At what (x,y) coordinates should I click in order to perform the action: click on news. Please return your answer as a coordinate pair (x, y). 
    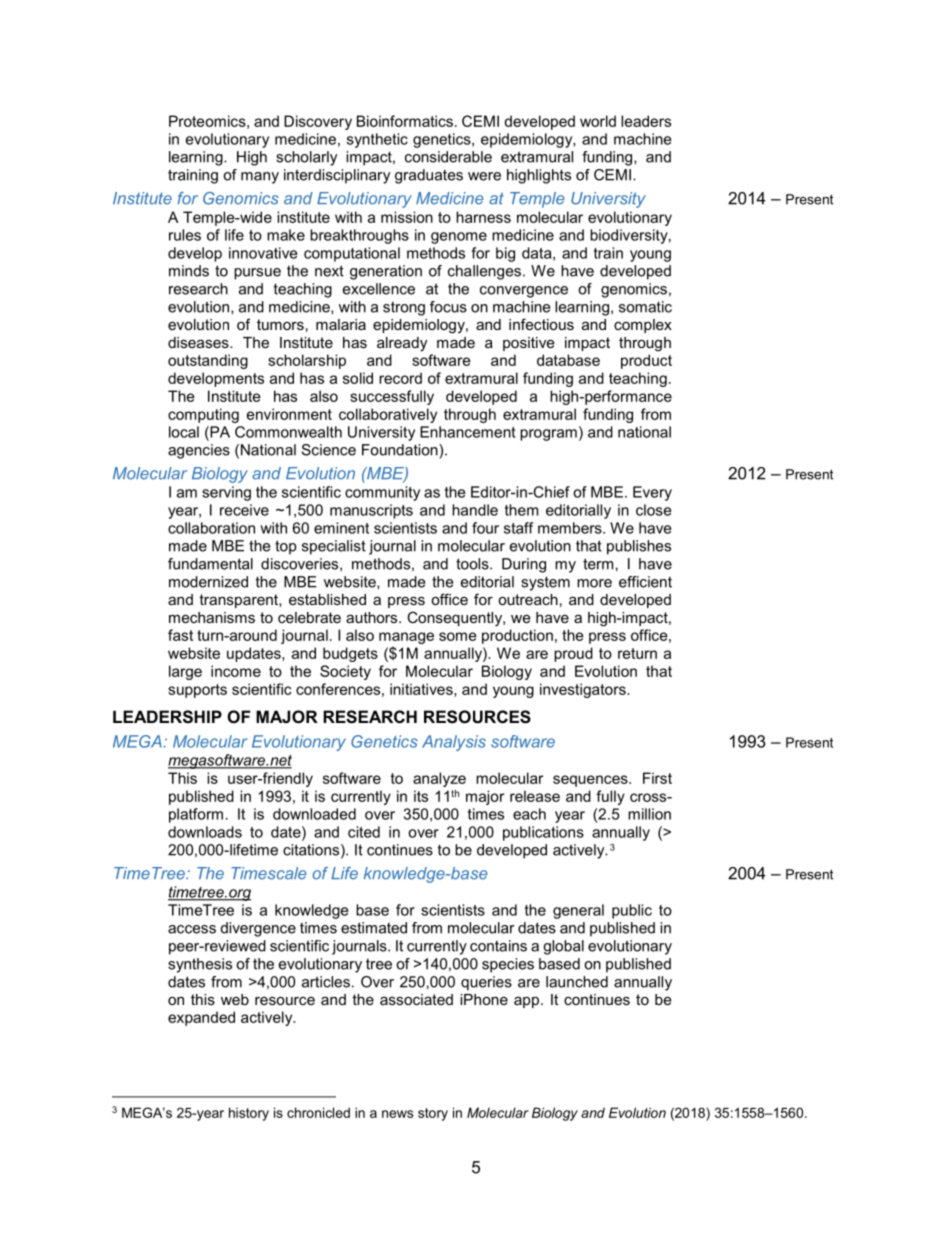
    Looking at the image, I should click on (397, 1114).
